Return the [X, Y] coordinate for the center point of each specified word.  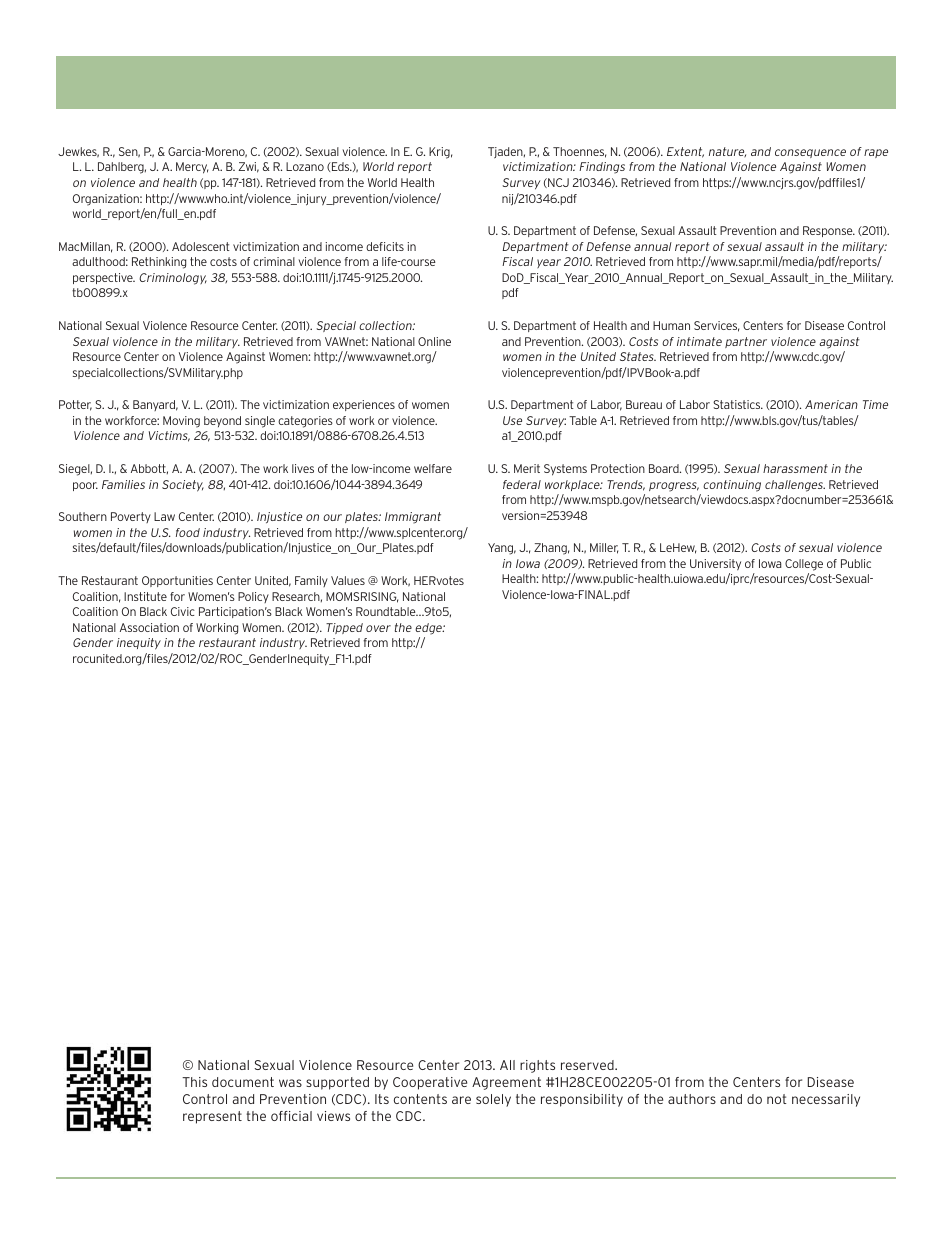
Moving [181, 422]
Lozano [305, 166]
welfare [433, 468]
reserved [588, 1065]
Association [149, 627]
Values [348, 580]
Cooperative [430, 1083]
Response [829, 231]
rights [537, 1066]
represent [212, 1117]
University [715, 565]
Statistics [738, 404]
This [194, 1082]
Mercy [192, 168]
